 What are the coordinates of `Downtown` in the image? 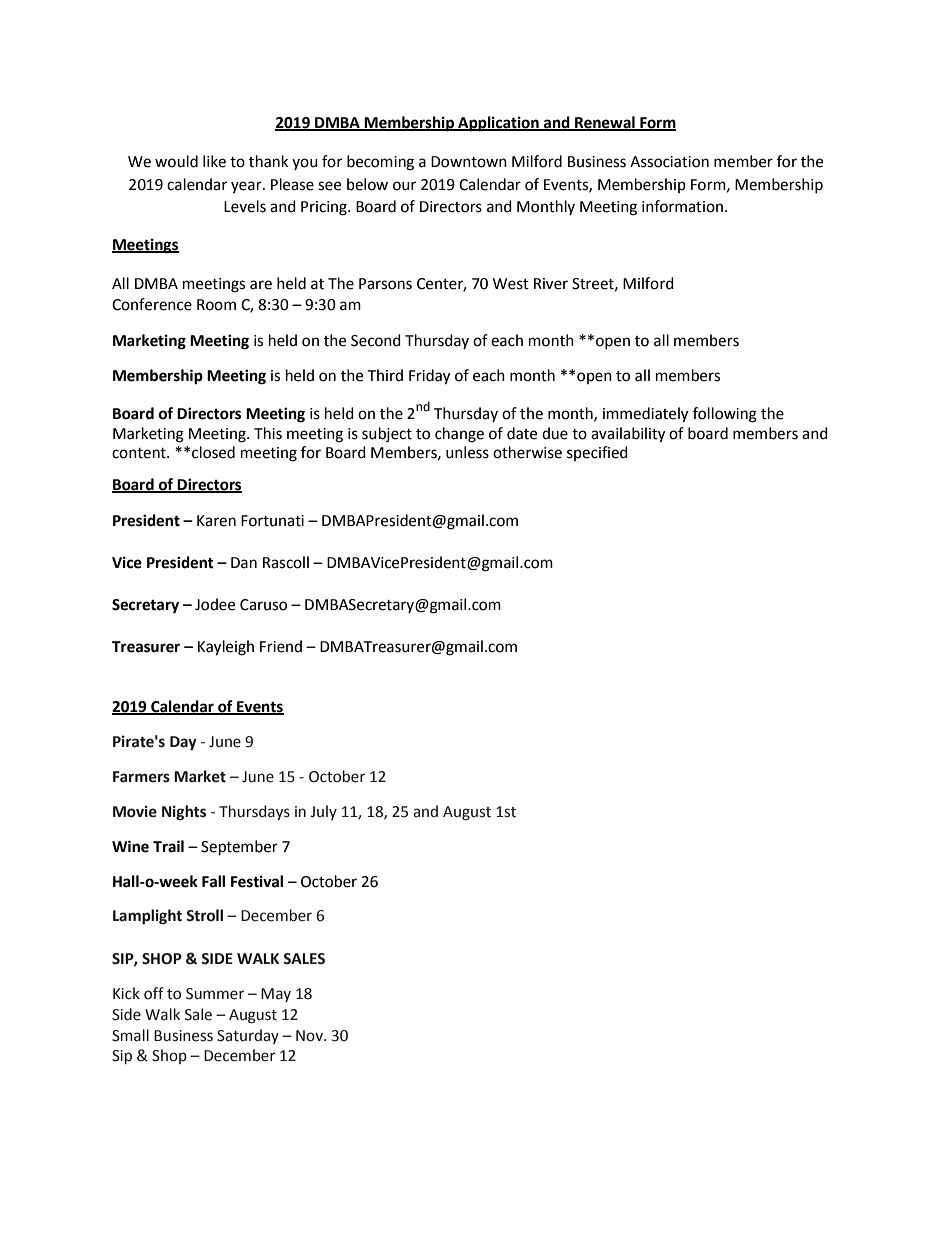 It's located at (469, 162).
